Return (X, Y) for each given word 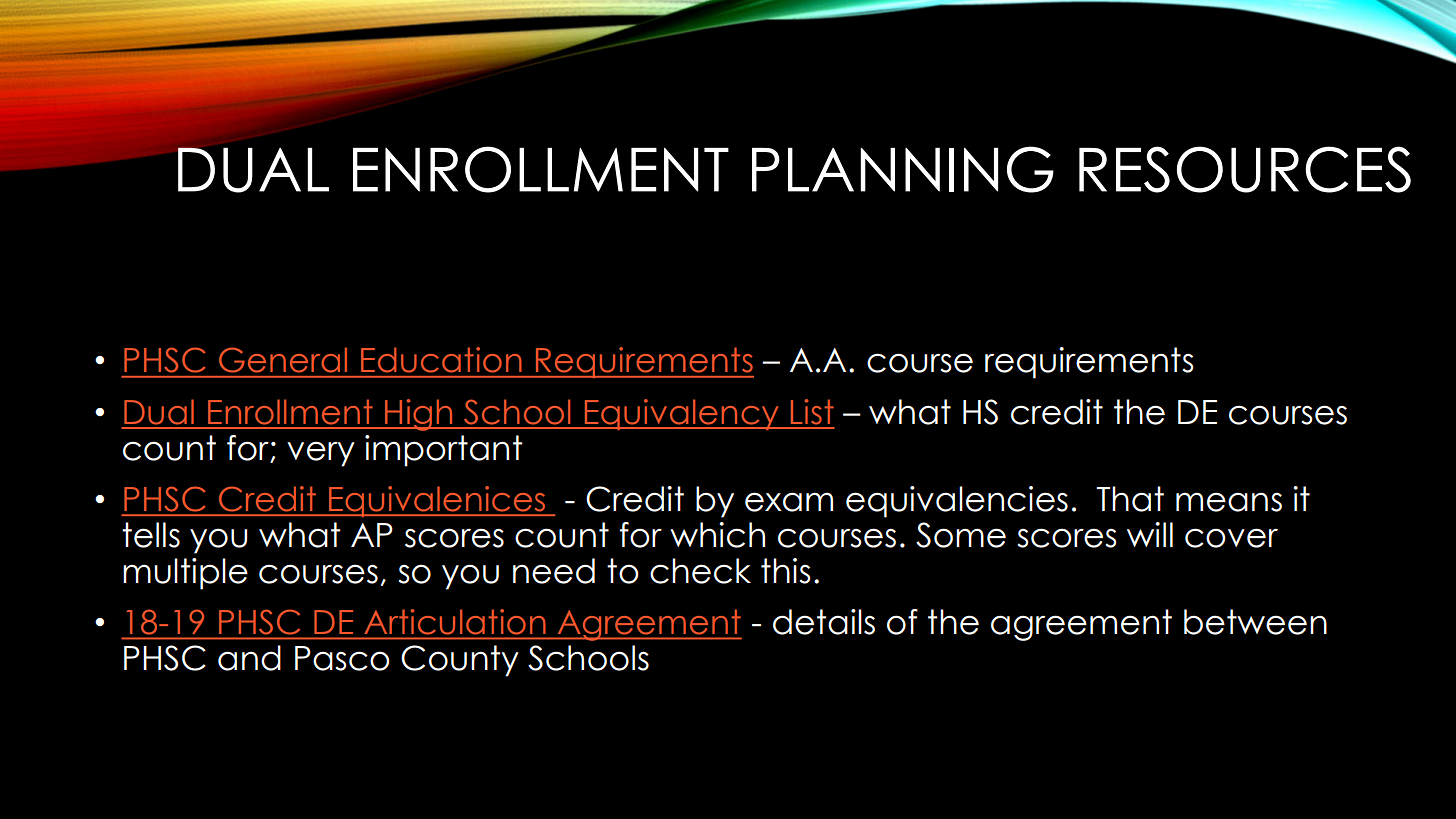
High (419, 415)
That (1130, 499)
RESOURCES (1245, 169)
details (824, 622)
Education (441, 360)
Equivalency (681, 414)
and (249, 658)
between (1255, 622)
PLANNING (903, 169)
